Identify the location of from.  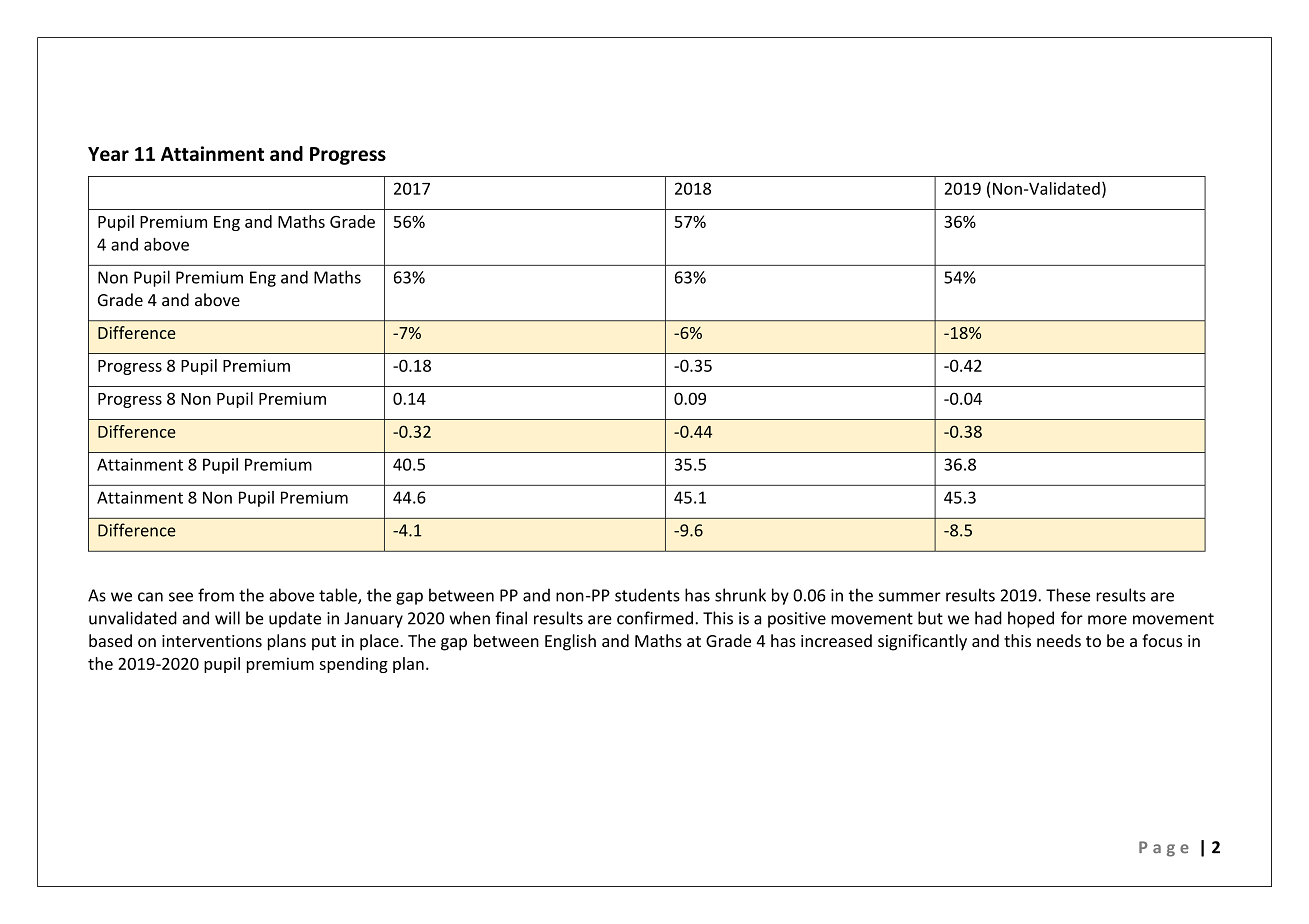
(216, 595).
